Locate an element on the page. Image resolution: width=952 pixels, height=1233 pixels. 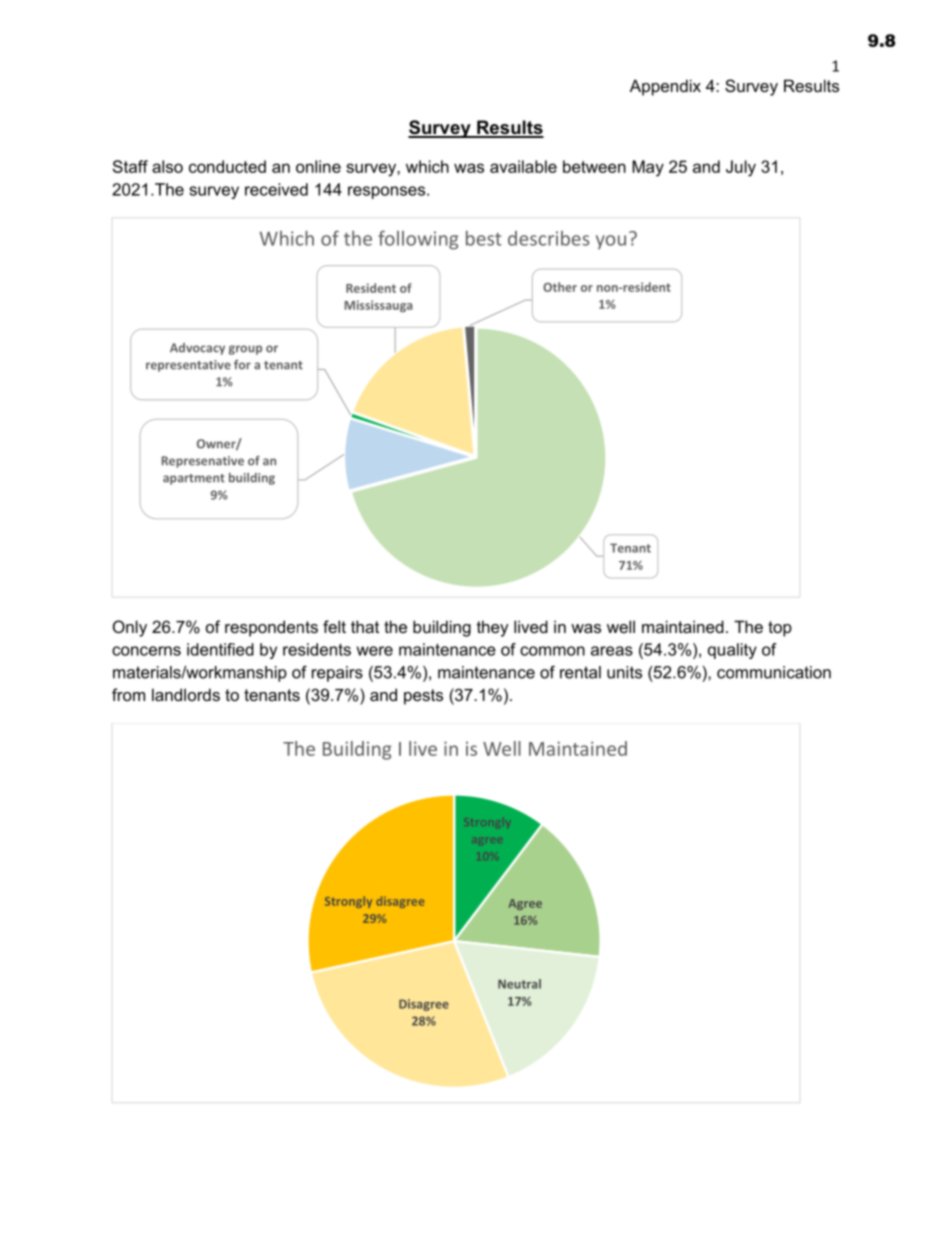
available is located at coordinates (523, 166).
